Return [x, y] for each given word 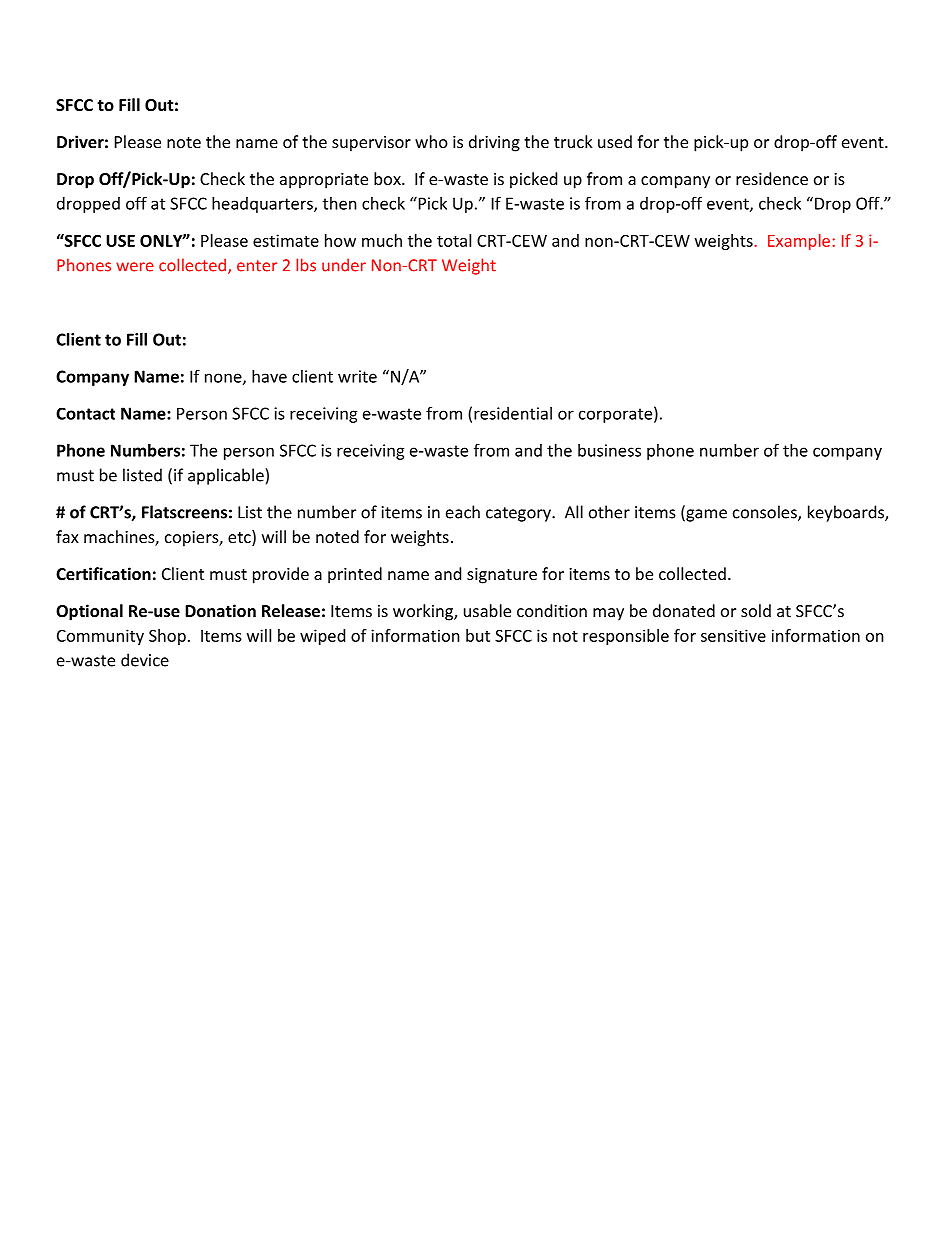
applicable [227, 476]
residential [513, 413]
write [357, 376]
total [454, 240]
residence [772, 178]
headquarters [263, 205]
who [431, 141]
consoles [766, 513]
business [609, 450]
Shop [167, 637]
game [705, 515]
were [135, 267]
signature [502, 576]
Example [799, 242]
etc [240, 538]
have [269, 376]
